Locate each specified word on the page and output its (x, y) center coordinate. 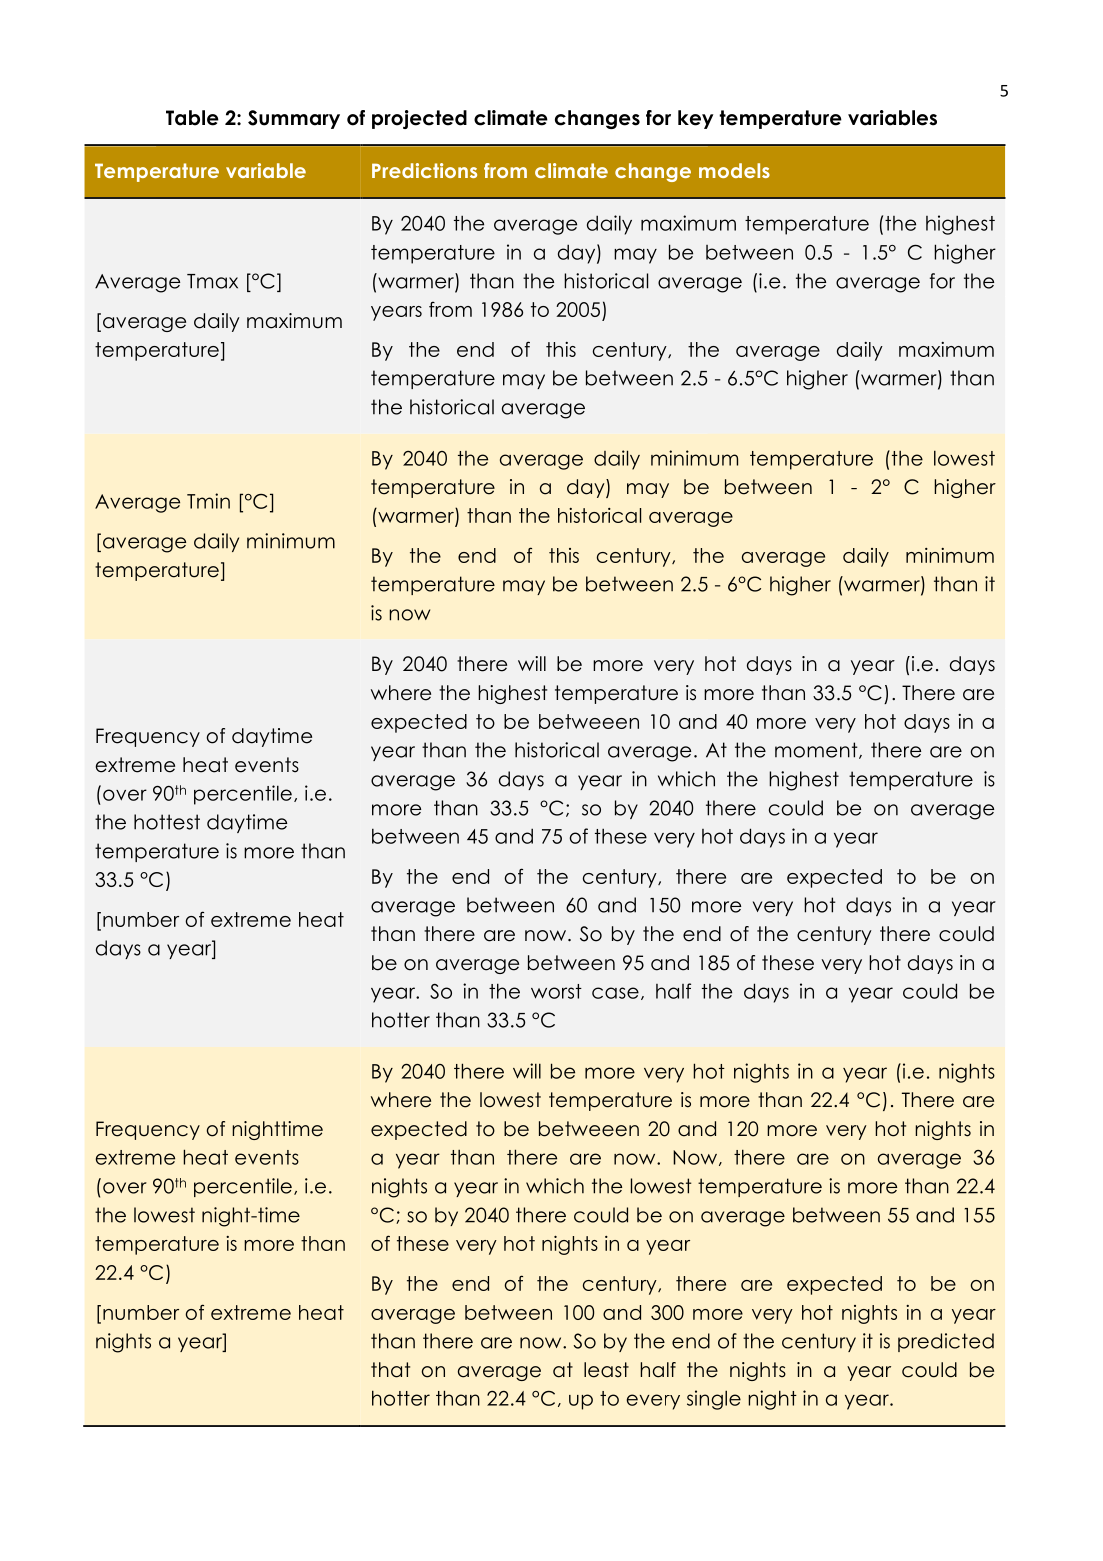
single (714, 1400)
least (606, 1370)
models (734, 170)
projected (419, 119)
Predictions (424, 170)
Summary (294, 119)
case (615, 993)
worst (556, 991)
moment (817, 750)
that (390, 1370)
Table (192, 118)
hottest (167, 822)
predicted (946, 1342)
